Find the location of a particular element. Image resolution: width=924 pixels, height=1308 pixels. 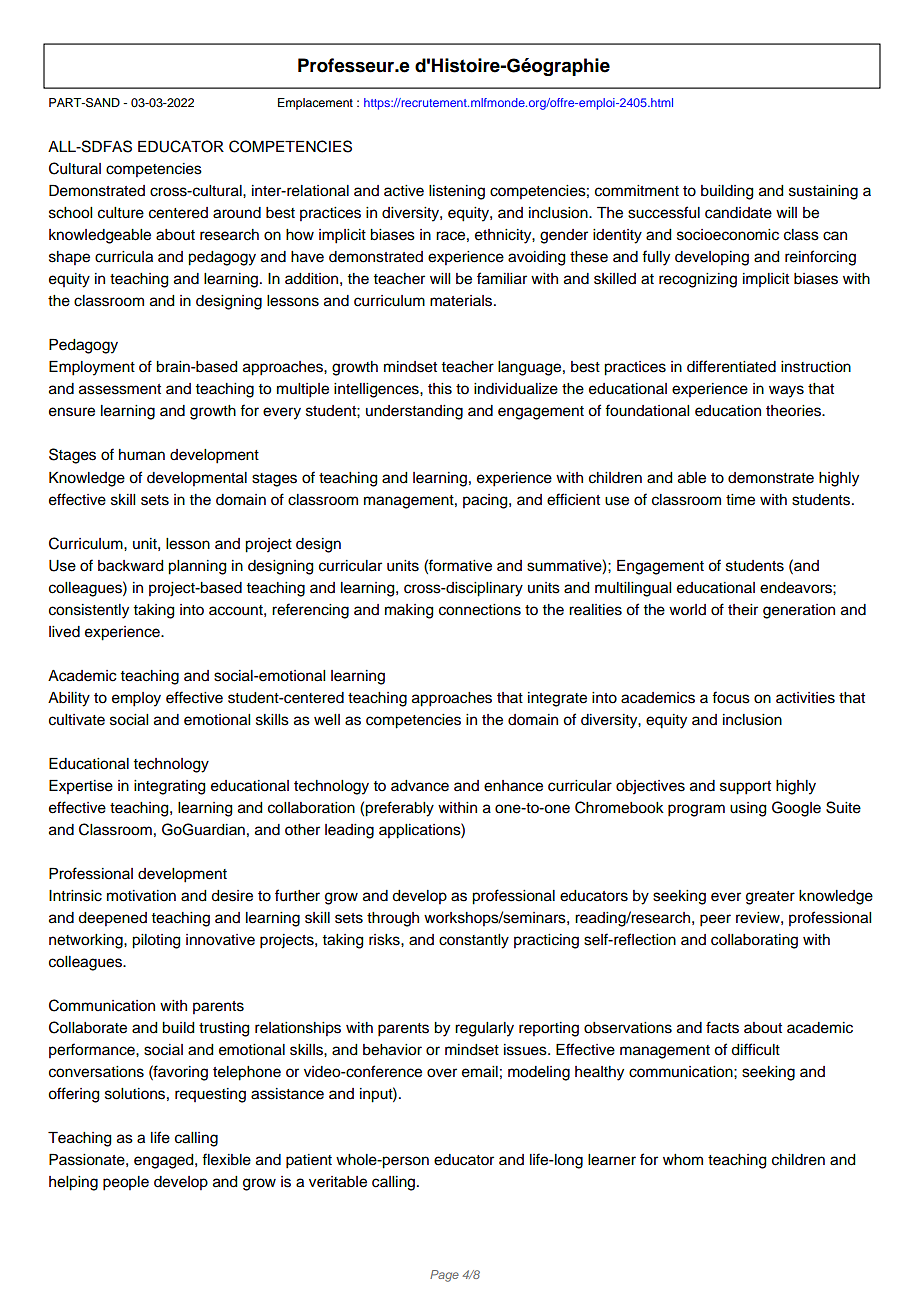

time is located at coordinates (740, 500).
